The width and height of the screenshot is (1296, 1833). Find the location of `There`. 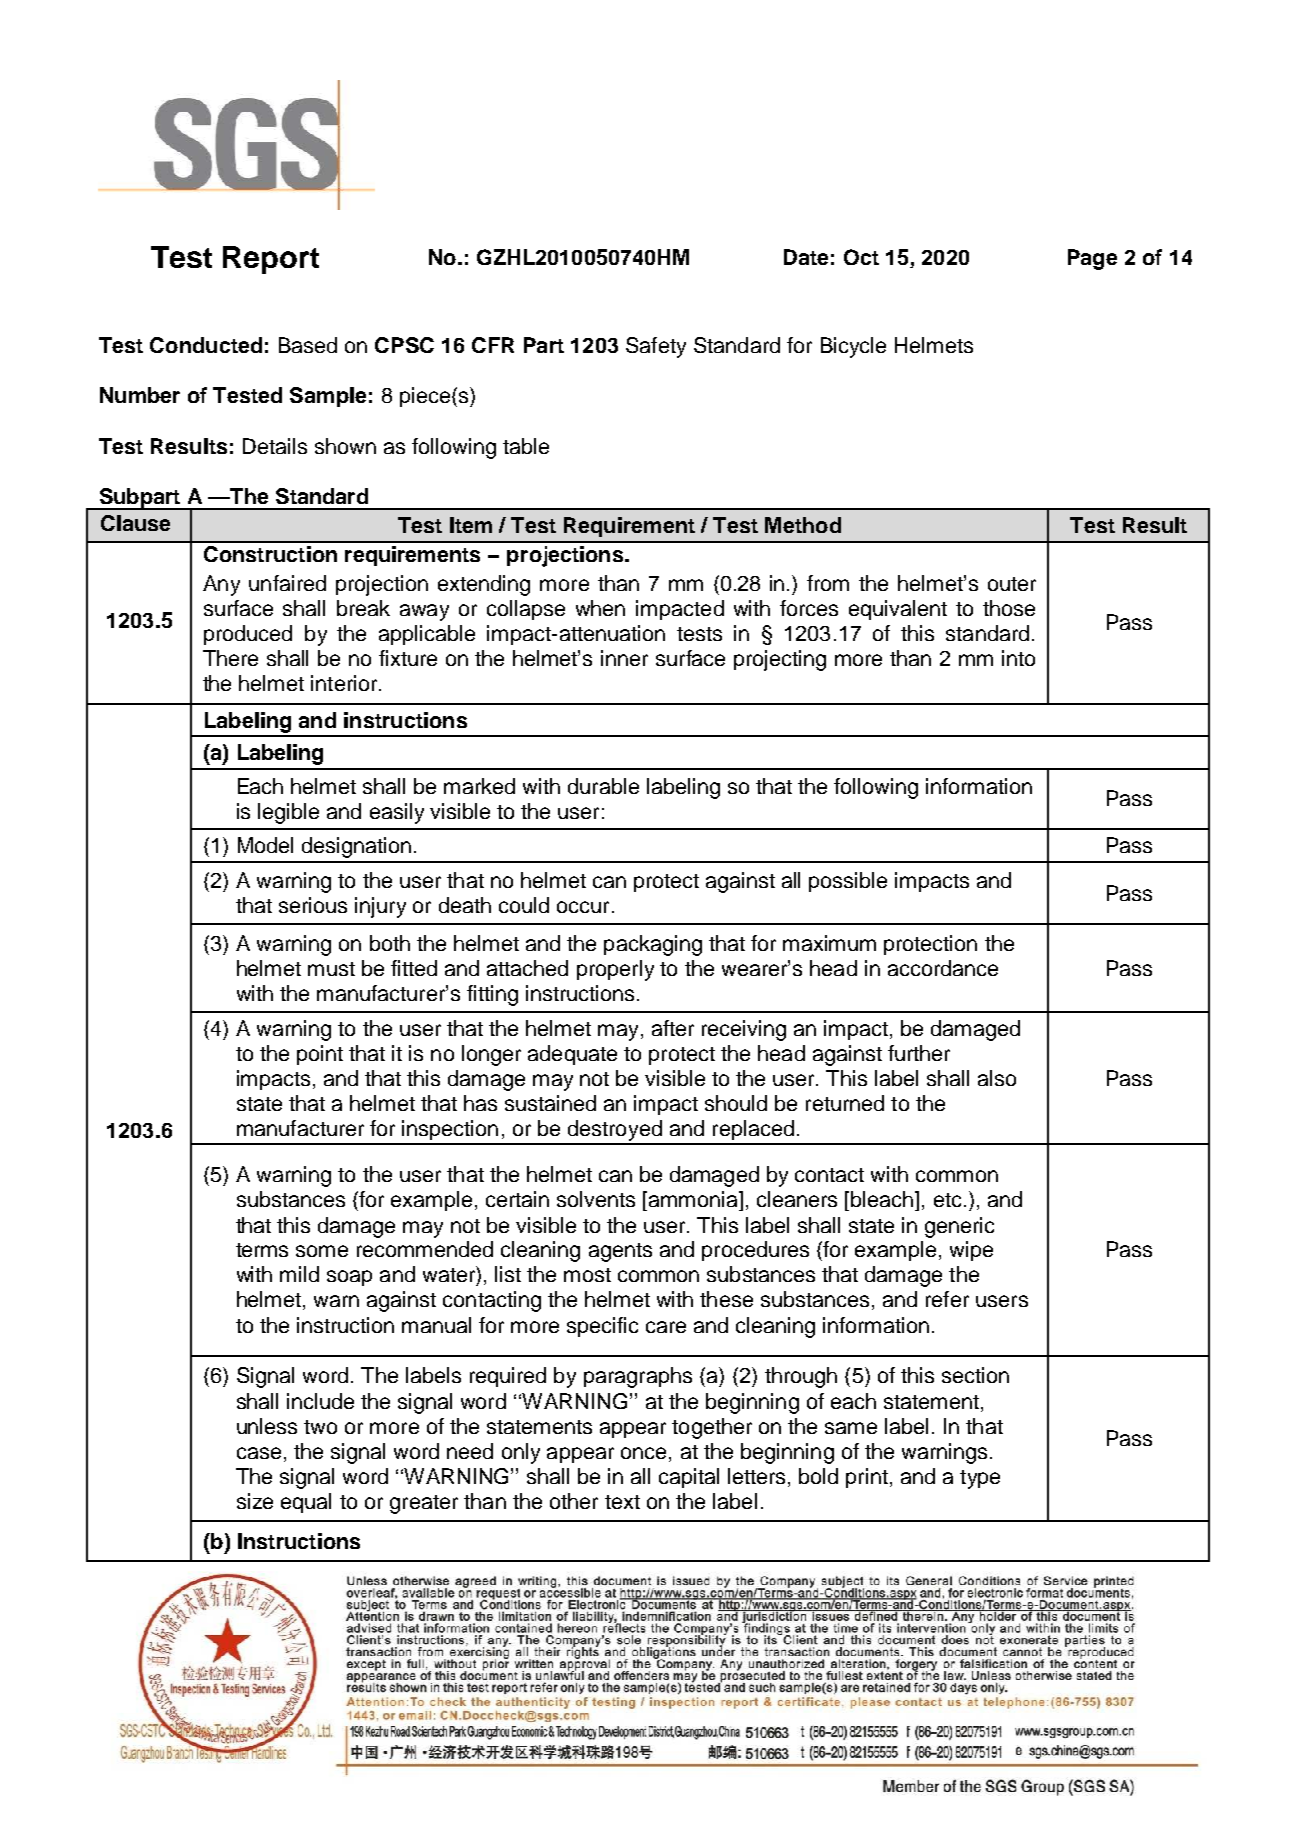

There is located at coordinates (230, 658).
